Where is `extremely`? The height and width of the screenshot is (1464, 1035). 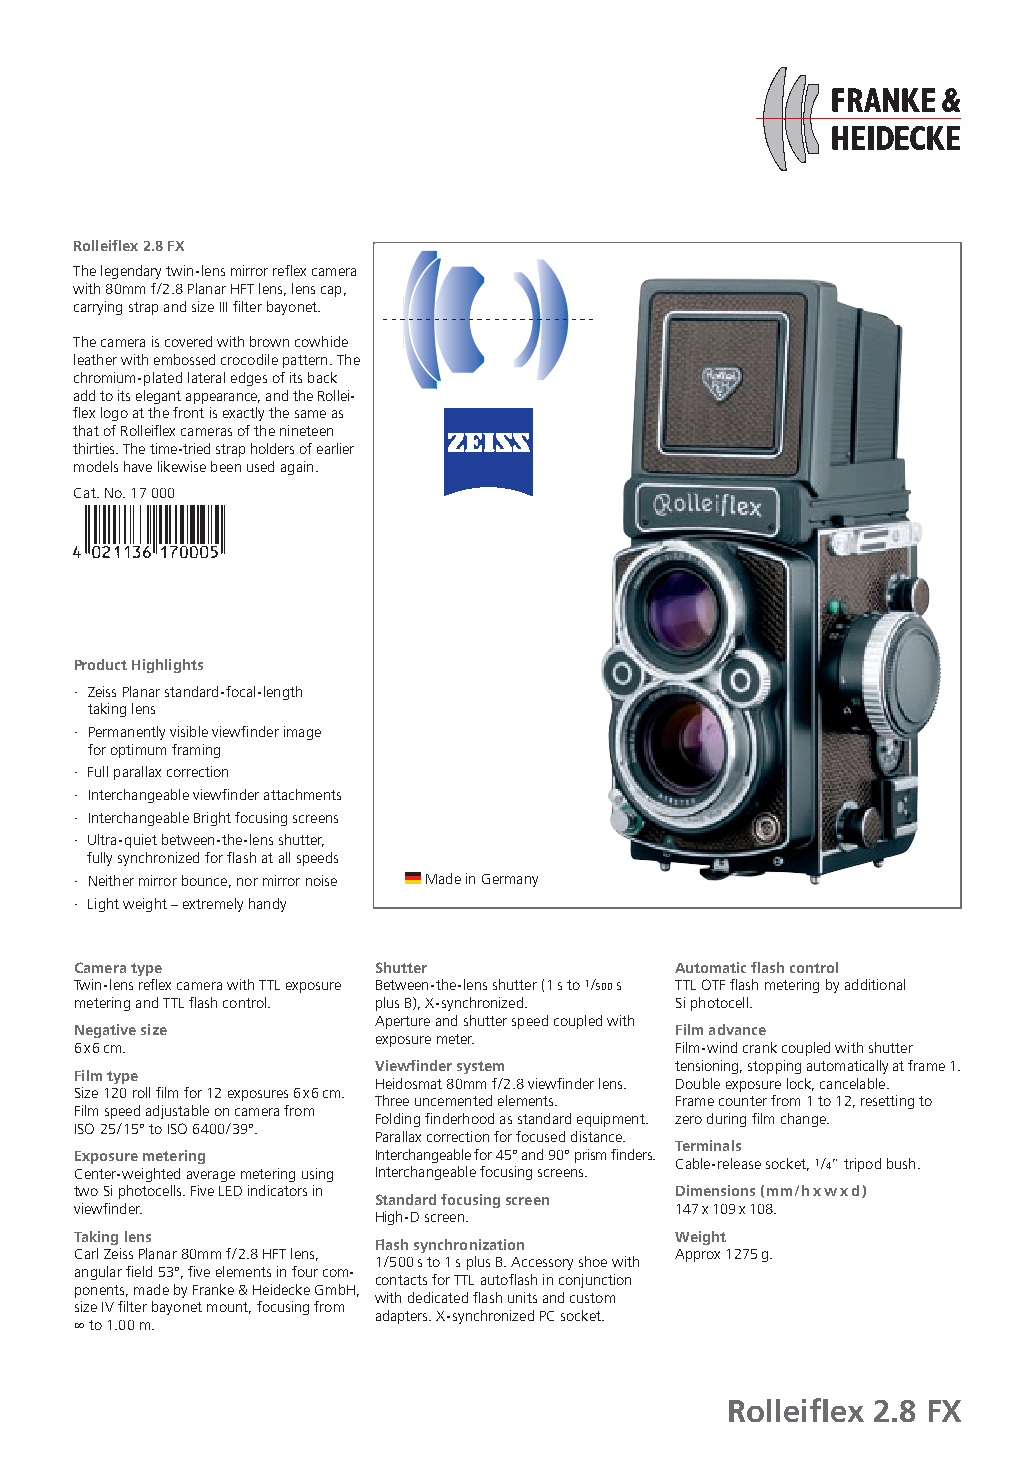
extremely is located at coordinates (213, 905).
